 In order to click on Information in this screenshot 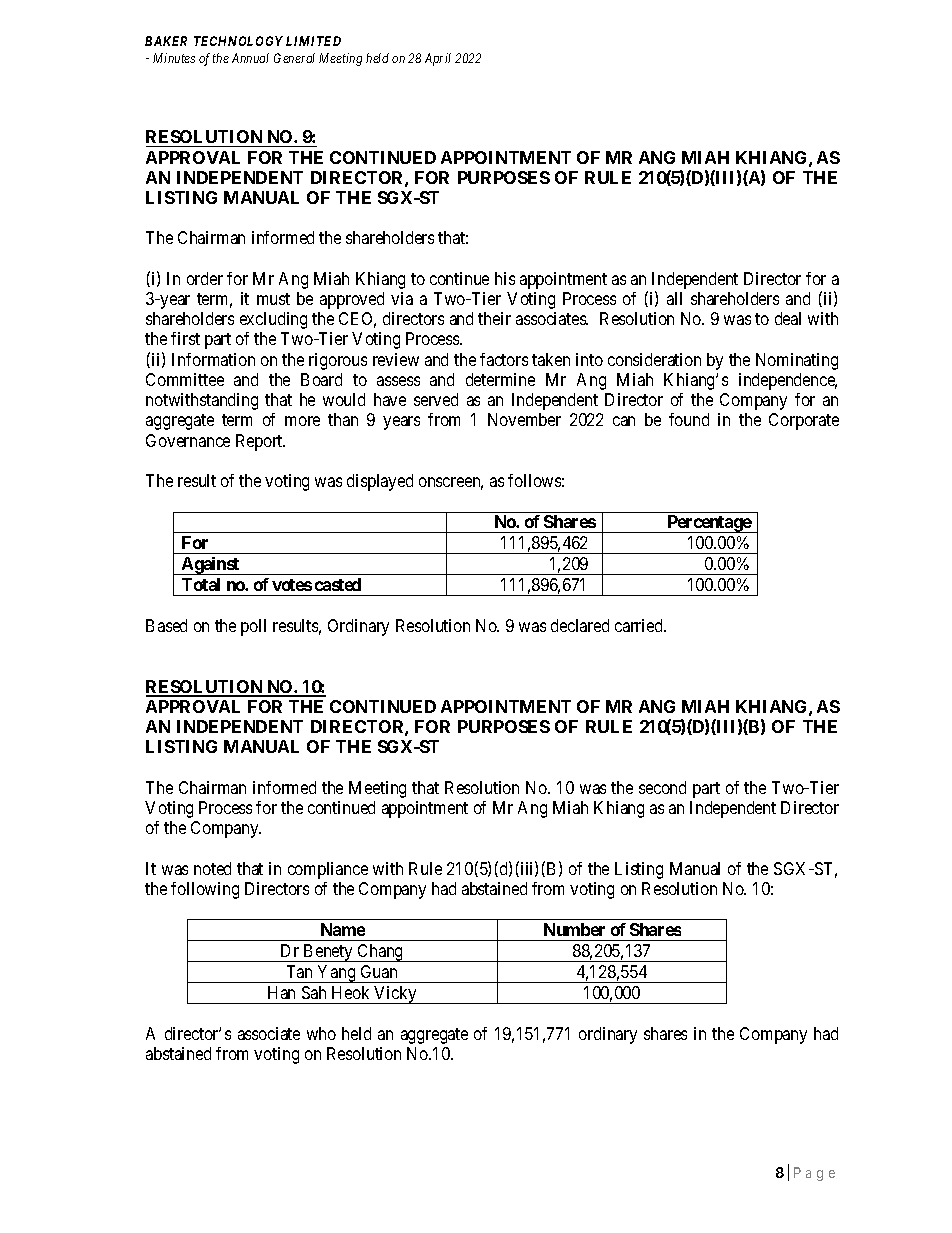, I will do `click(213, 359)`.
